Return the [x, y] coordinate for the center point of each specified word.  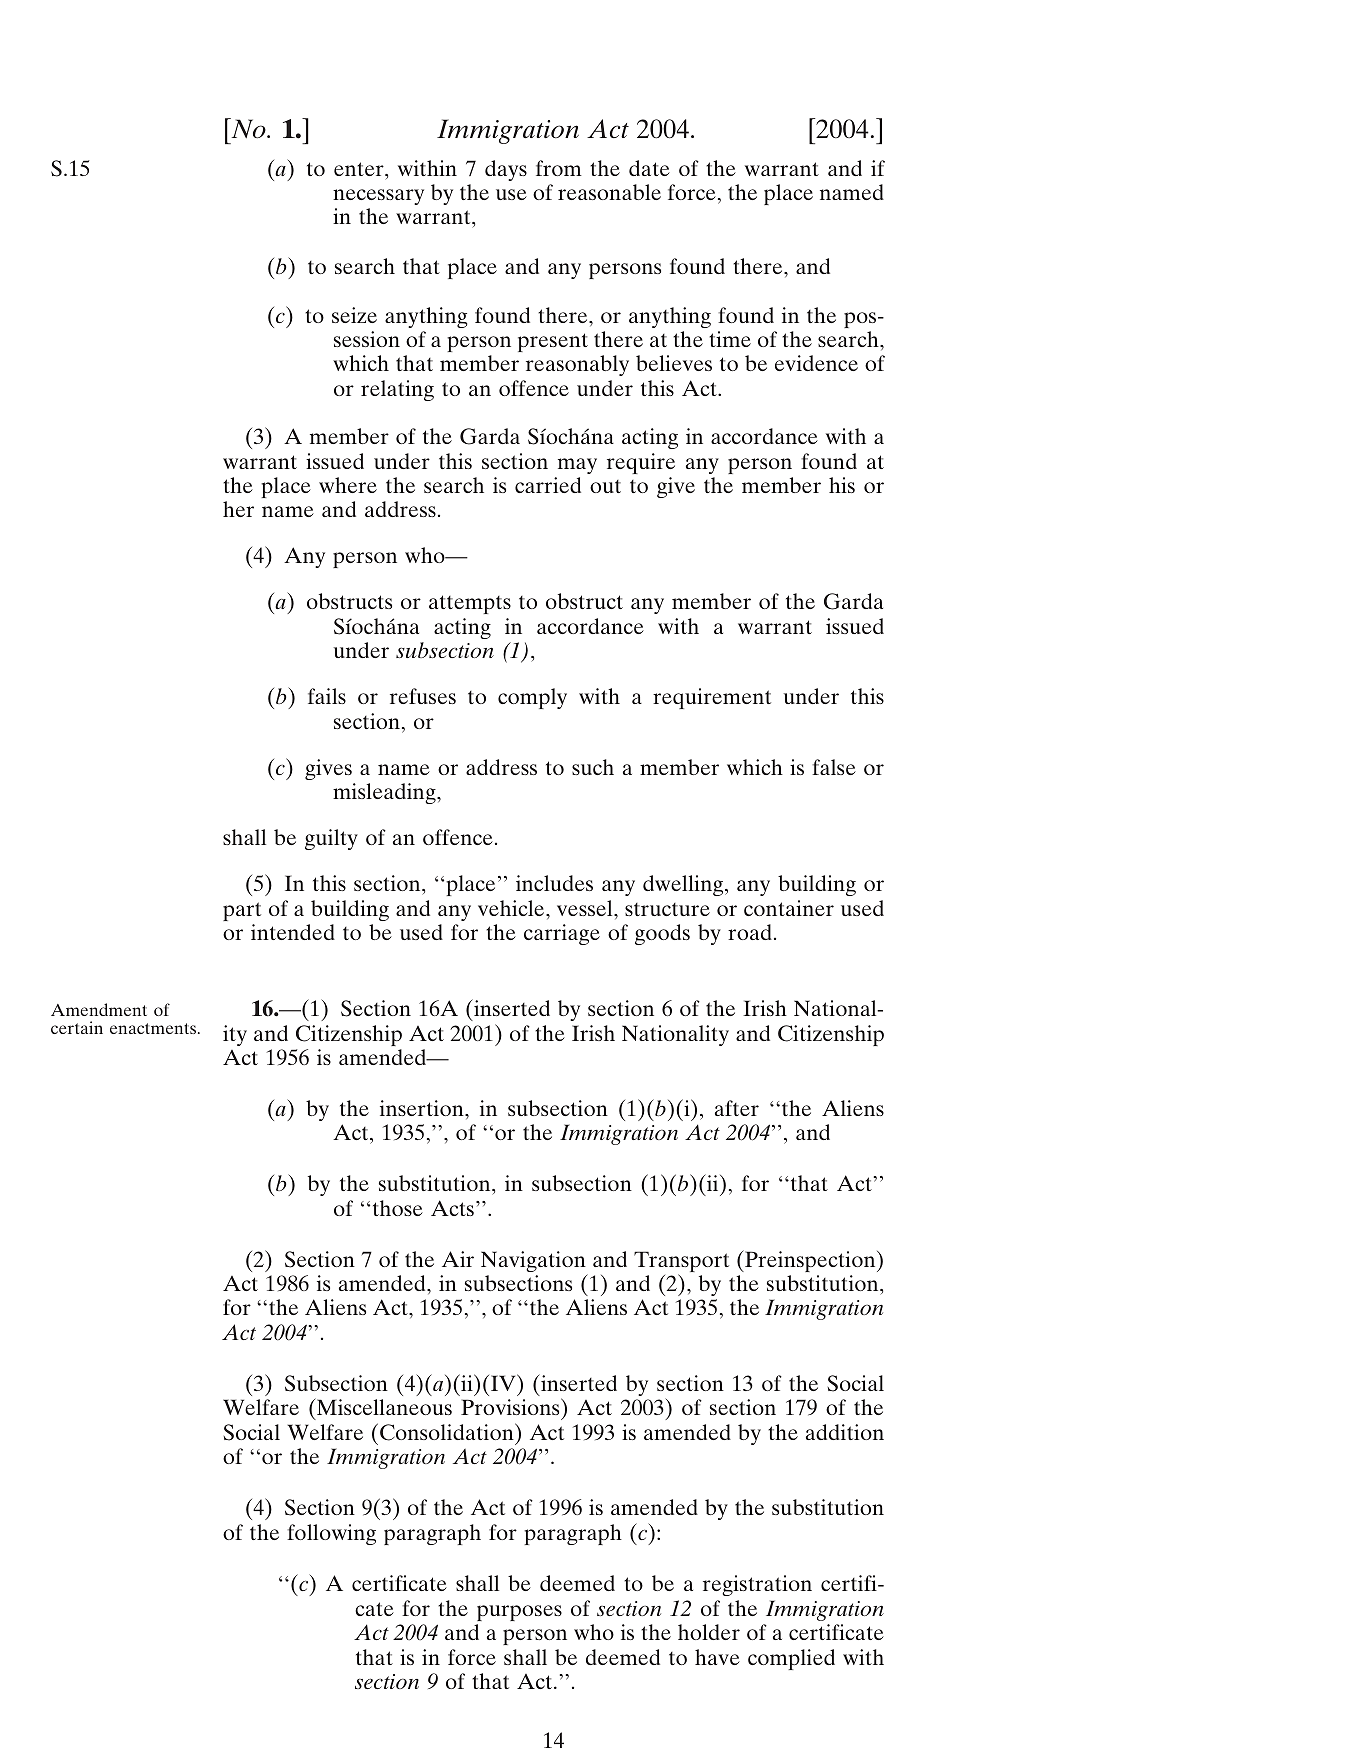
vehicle [512, 908]
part [242, 911]
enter [360, 169]
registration [757, 1585]
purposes [519, 1613]
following [331, 1534]
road [750, 932]
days [506, 170]
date [649, 168]
